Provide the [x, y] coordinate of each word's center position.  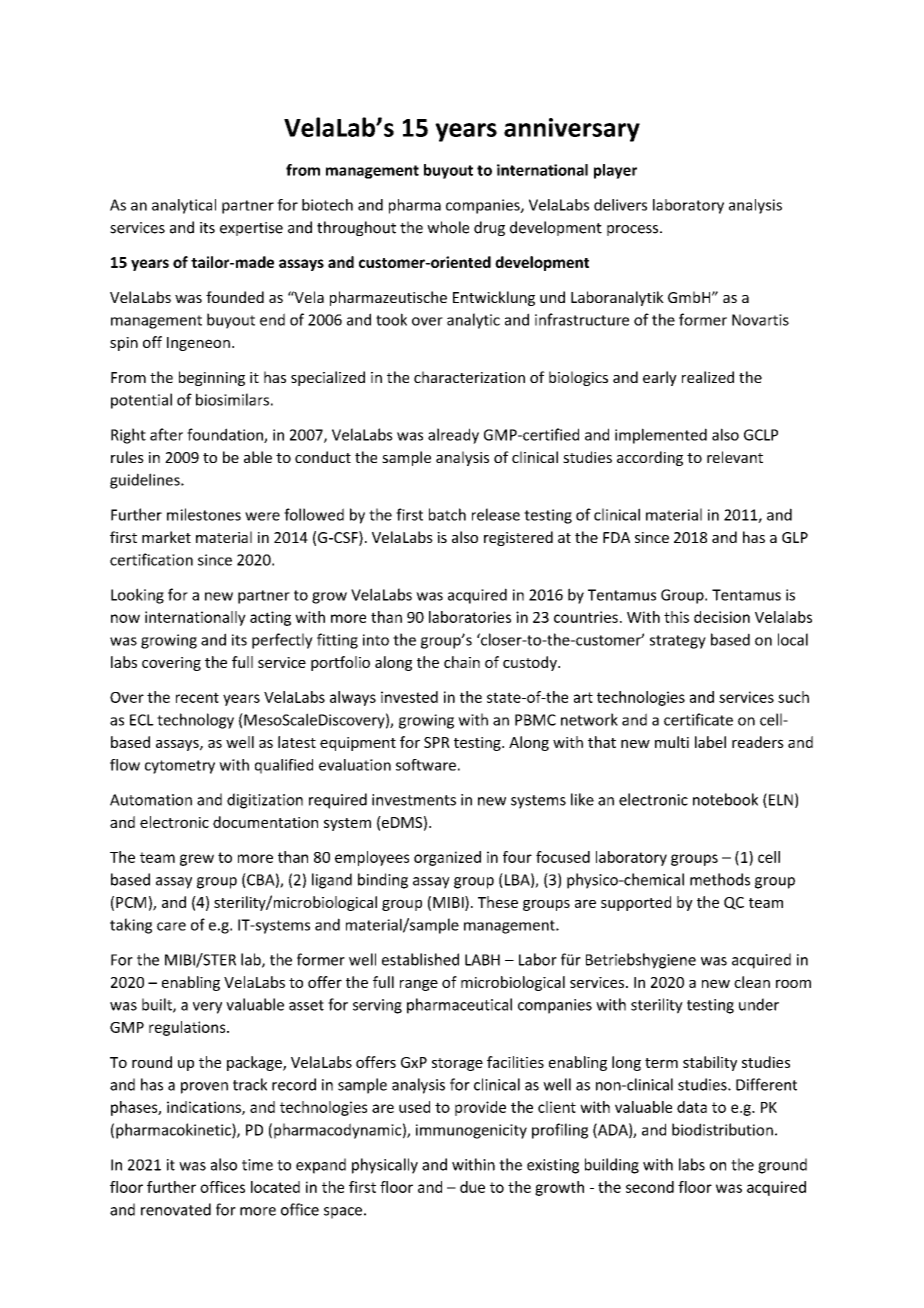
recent [197, 697]
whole [448, 227]
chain [462, 662]
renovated [176, 1209]
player [615, 171]
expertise [251, 229]
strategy [678, 642]
